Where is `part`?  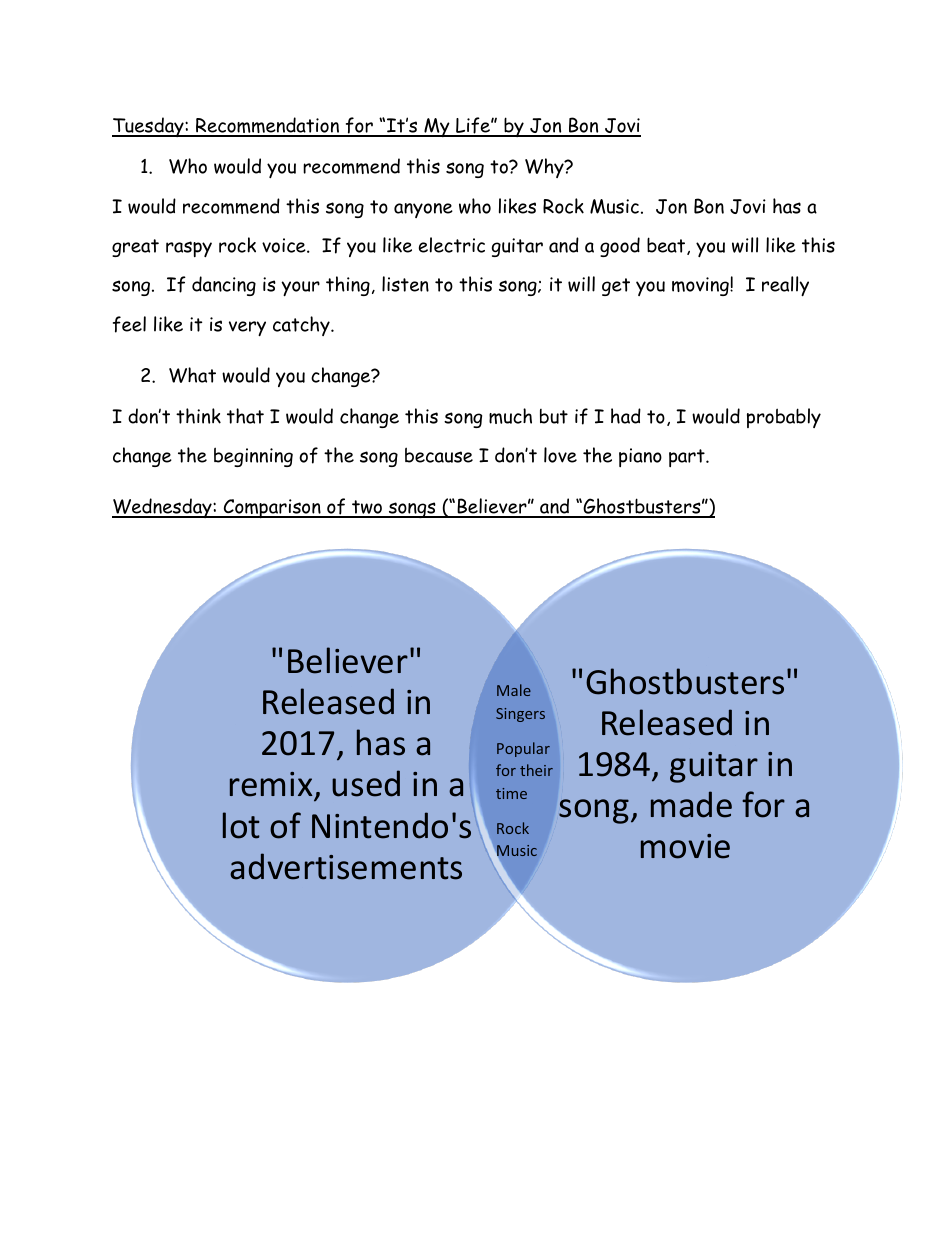
part is located at coordinates (688, 458).
